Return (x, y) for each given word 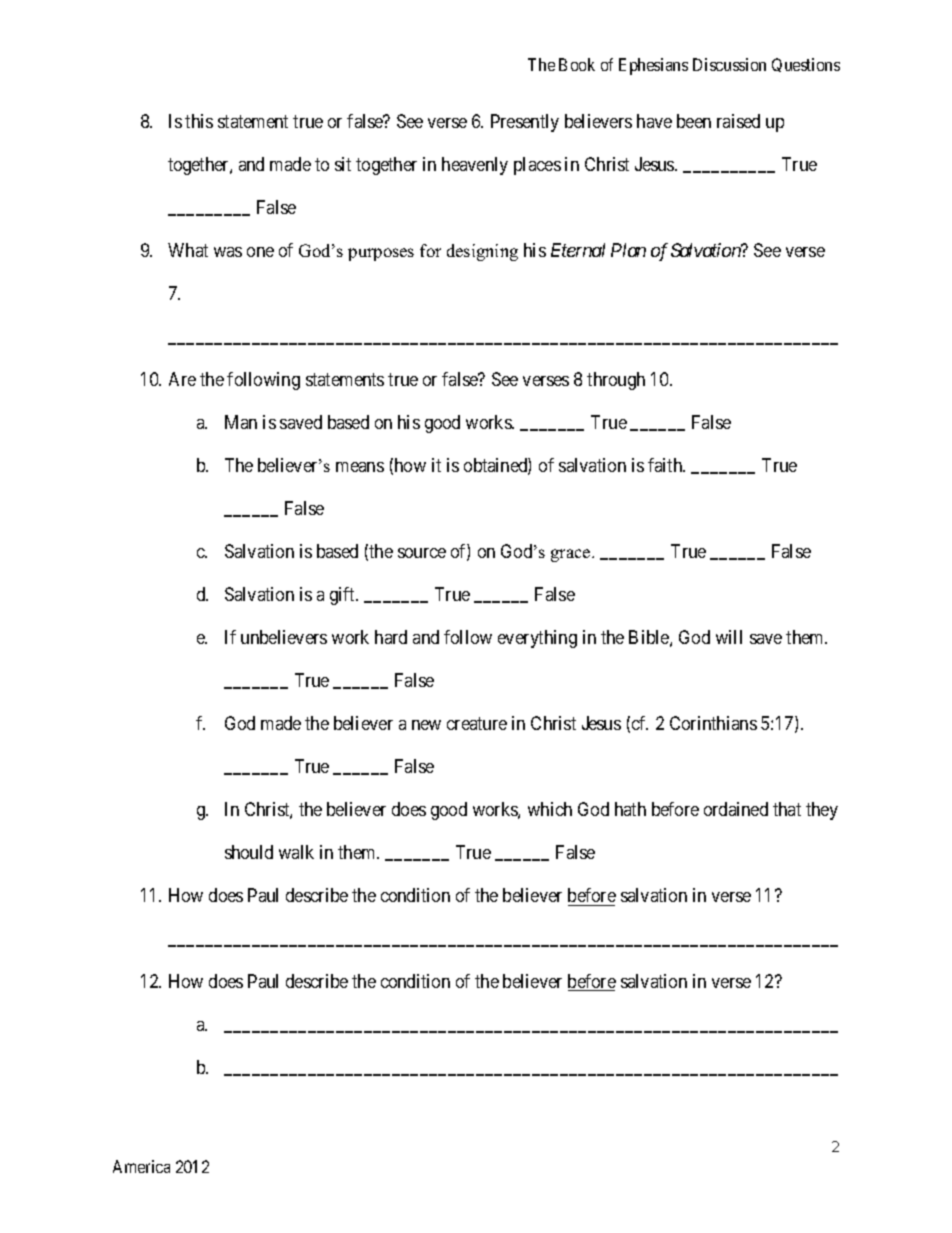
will (729, 637)
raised (738, 121)
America (141, 1166)
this (199, 121)
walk (296, 852)
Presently (525, 123)
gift (344, 596)
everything (537, 639)
